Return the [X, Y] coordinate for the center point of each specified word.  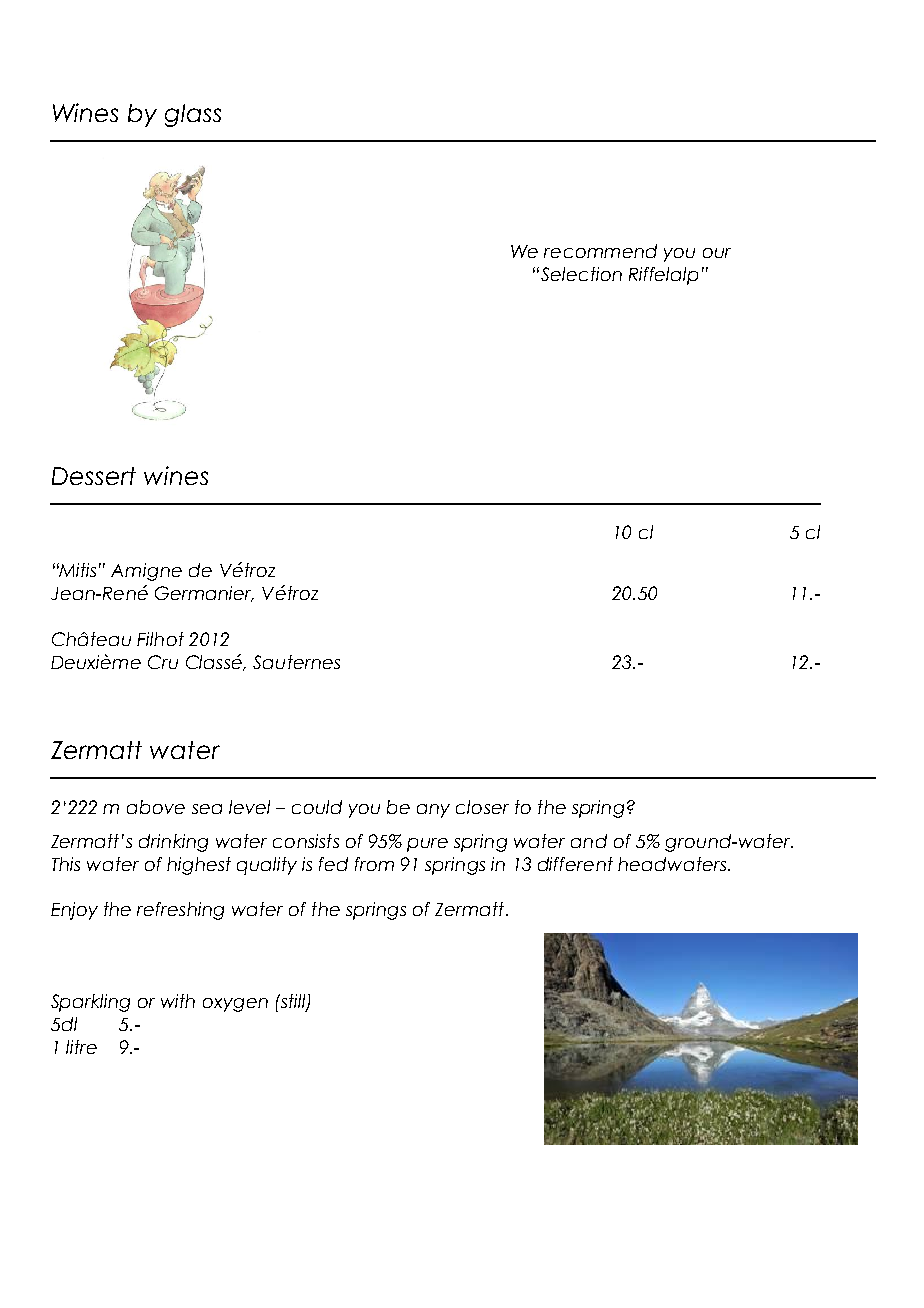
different [575, 864]
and [589, 841]
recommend [600, 251]
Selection [580, 274]
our [717, 253]
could [317, 807]
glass [193, 115]
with [178, 1001]
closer [482, 807]
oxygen [235, 1005]
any [433, 811]
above [156, 807]
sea [207, 809]
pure [427, 845]
